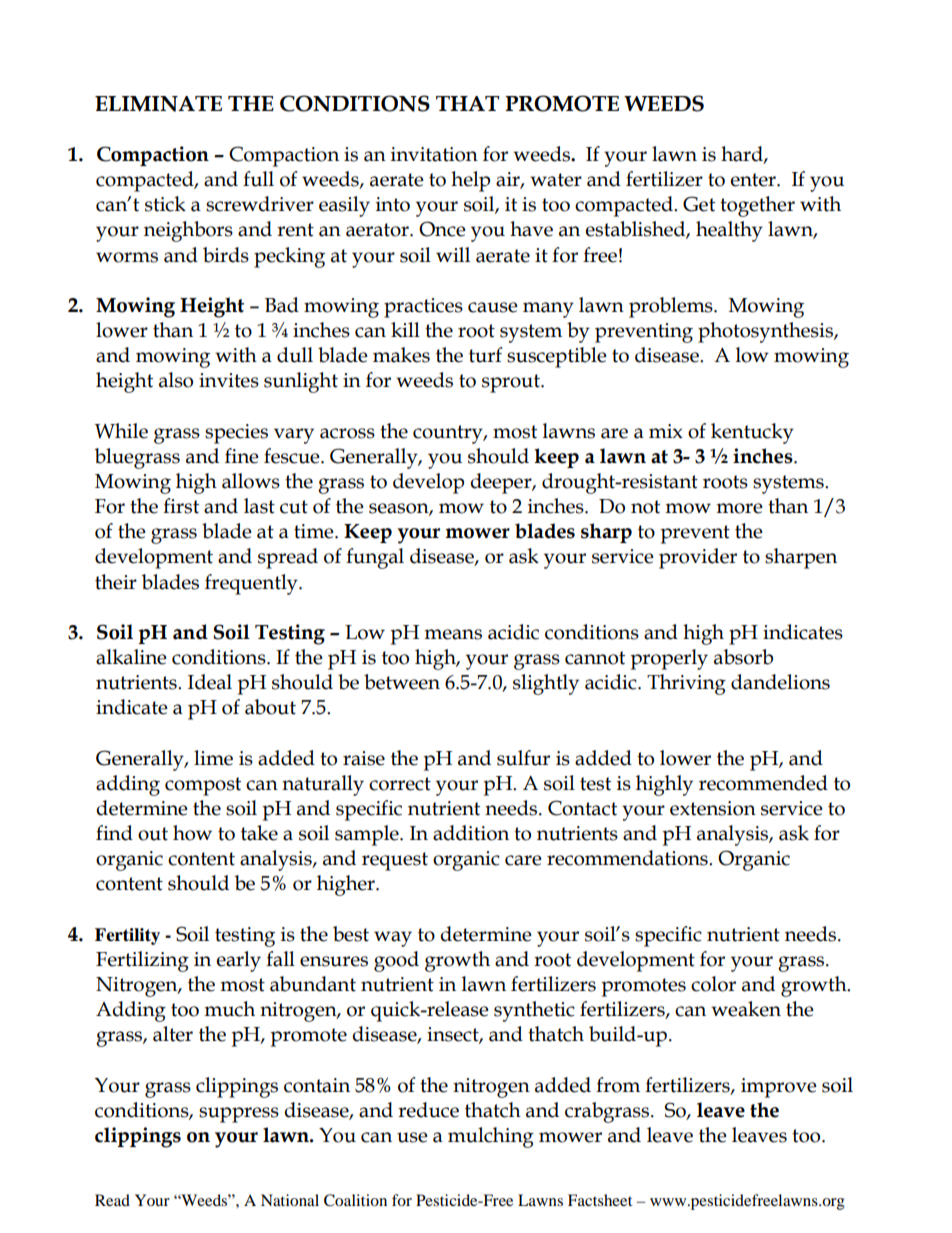 The image size is (952, 1233). I want to click on invitation, so click(434, 154).
